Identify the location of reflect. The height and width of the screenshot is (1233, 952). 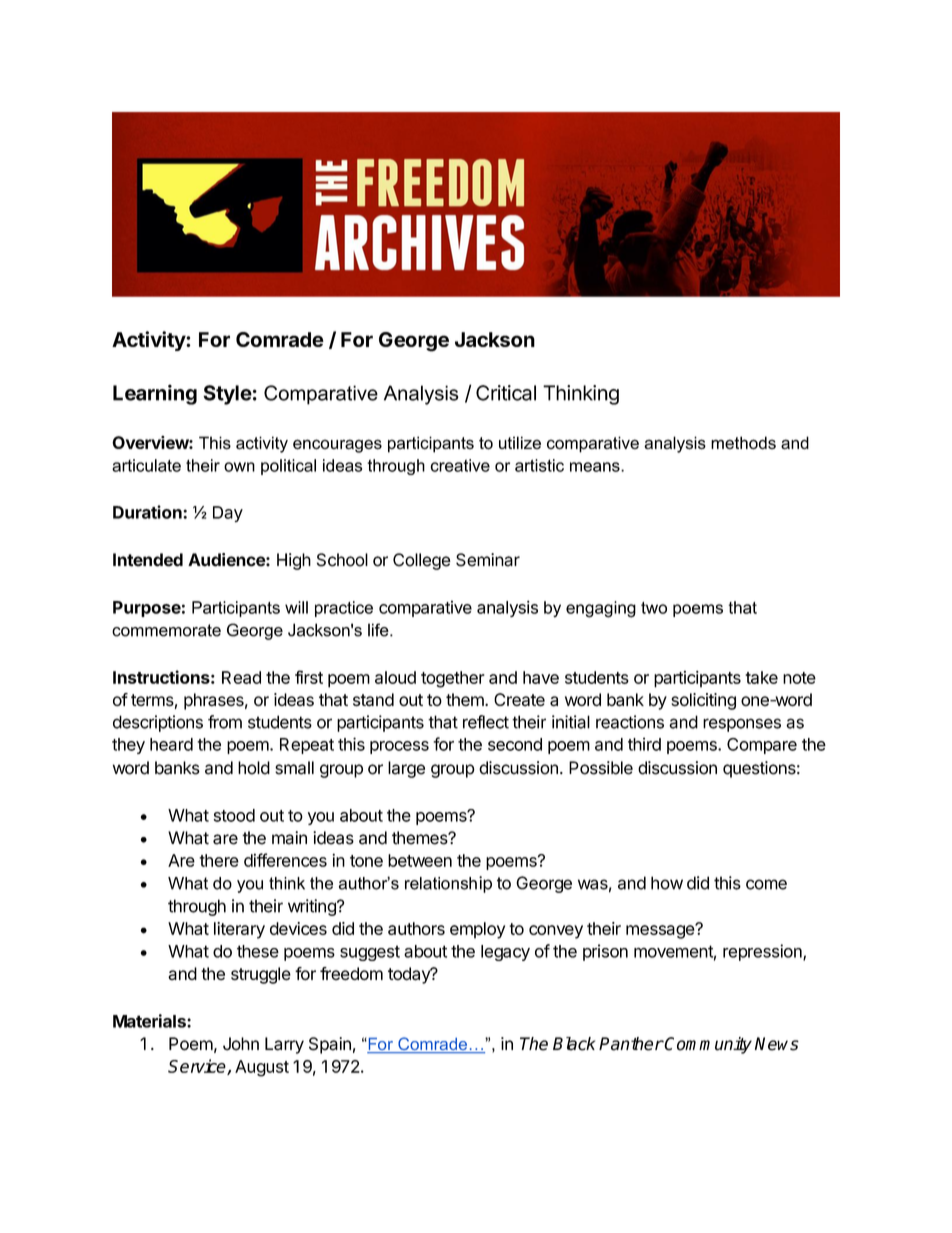
(486, 722).
